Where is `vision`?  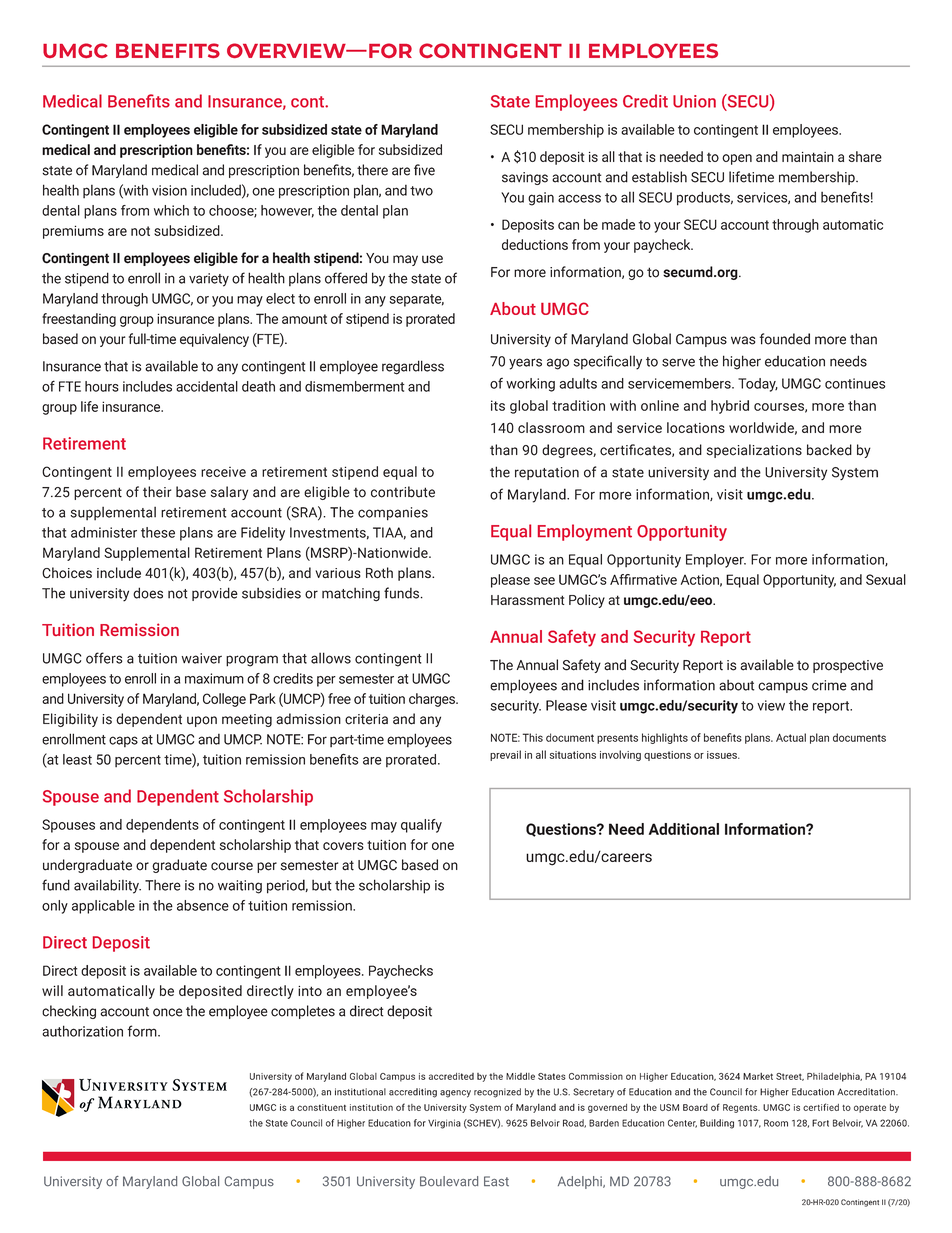
vision is located at coordinates (169, 190).
